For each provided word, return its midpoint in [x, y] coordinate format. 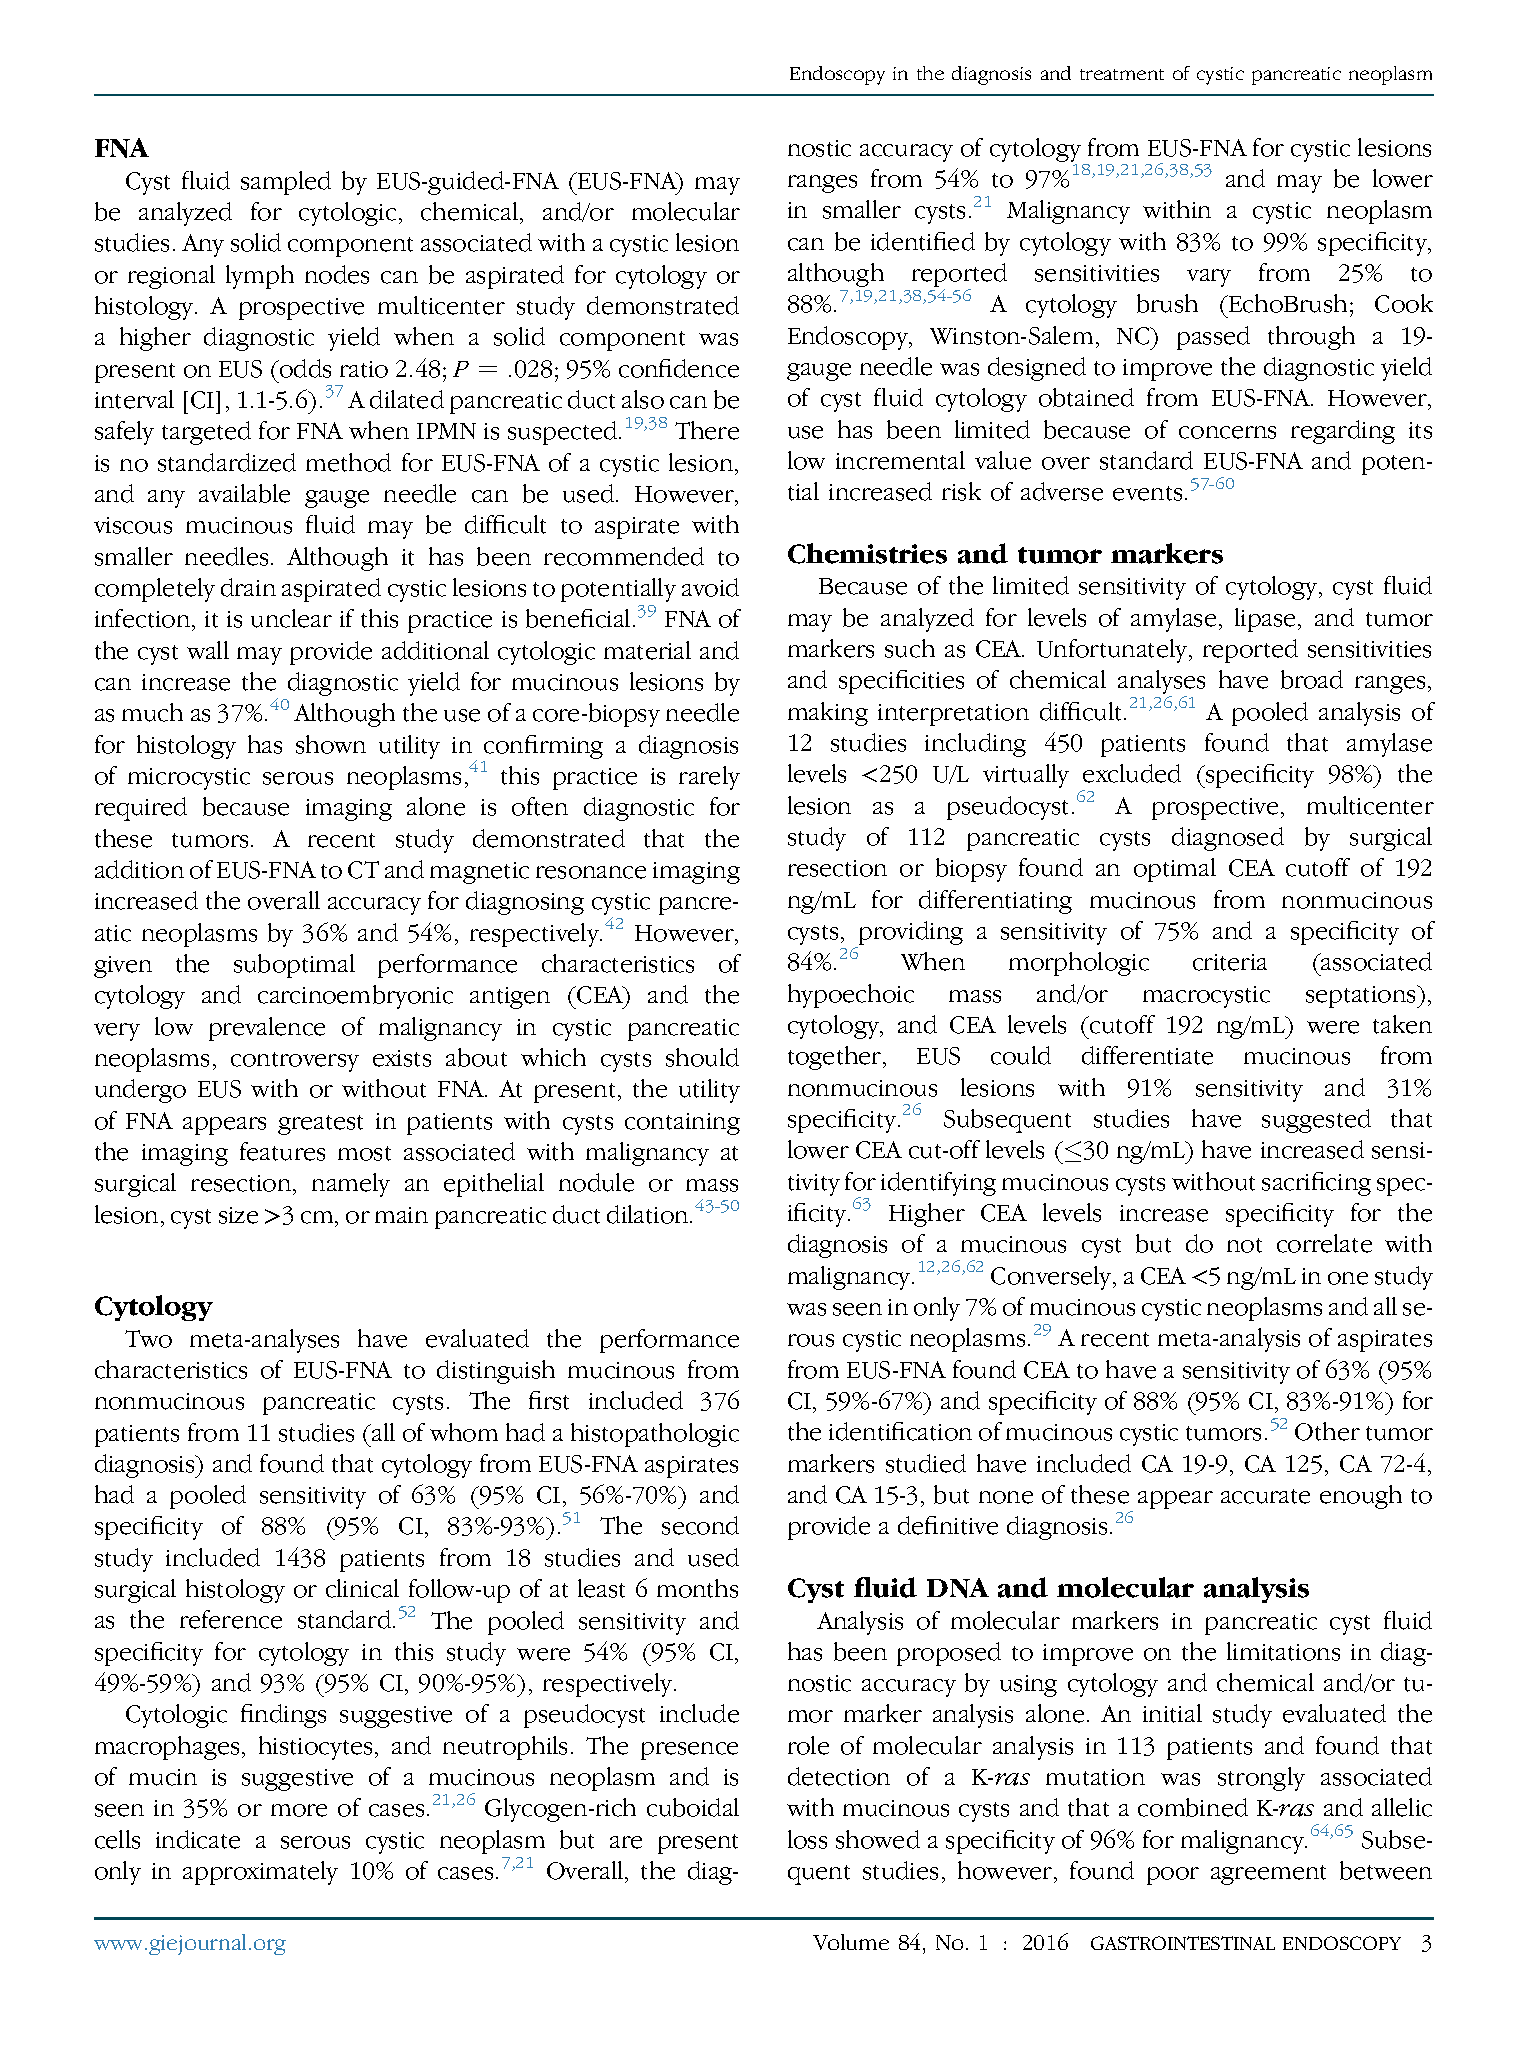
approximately [260, 1873]
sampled [286, 183]
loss [807, 1839]
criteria [1230, 962]
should [702, 1057]
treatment [1122, 74]
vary [1209, 278]
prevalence [267, 1029]
